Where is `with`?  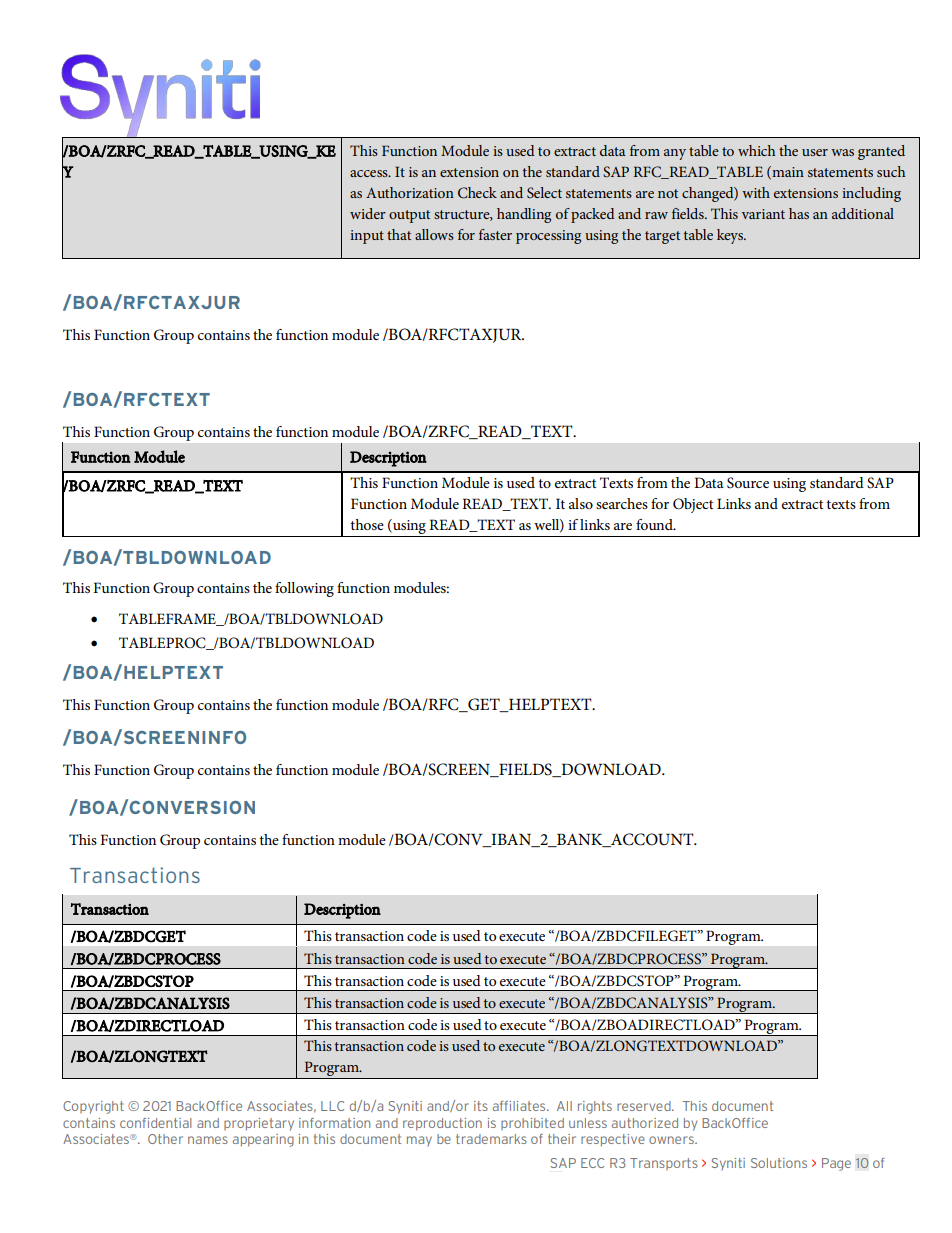
with is located at coordinates (756, 192).
